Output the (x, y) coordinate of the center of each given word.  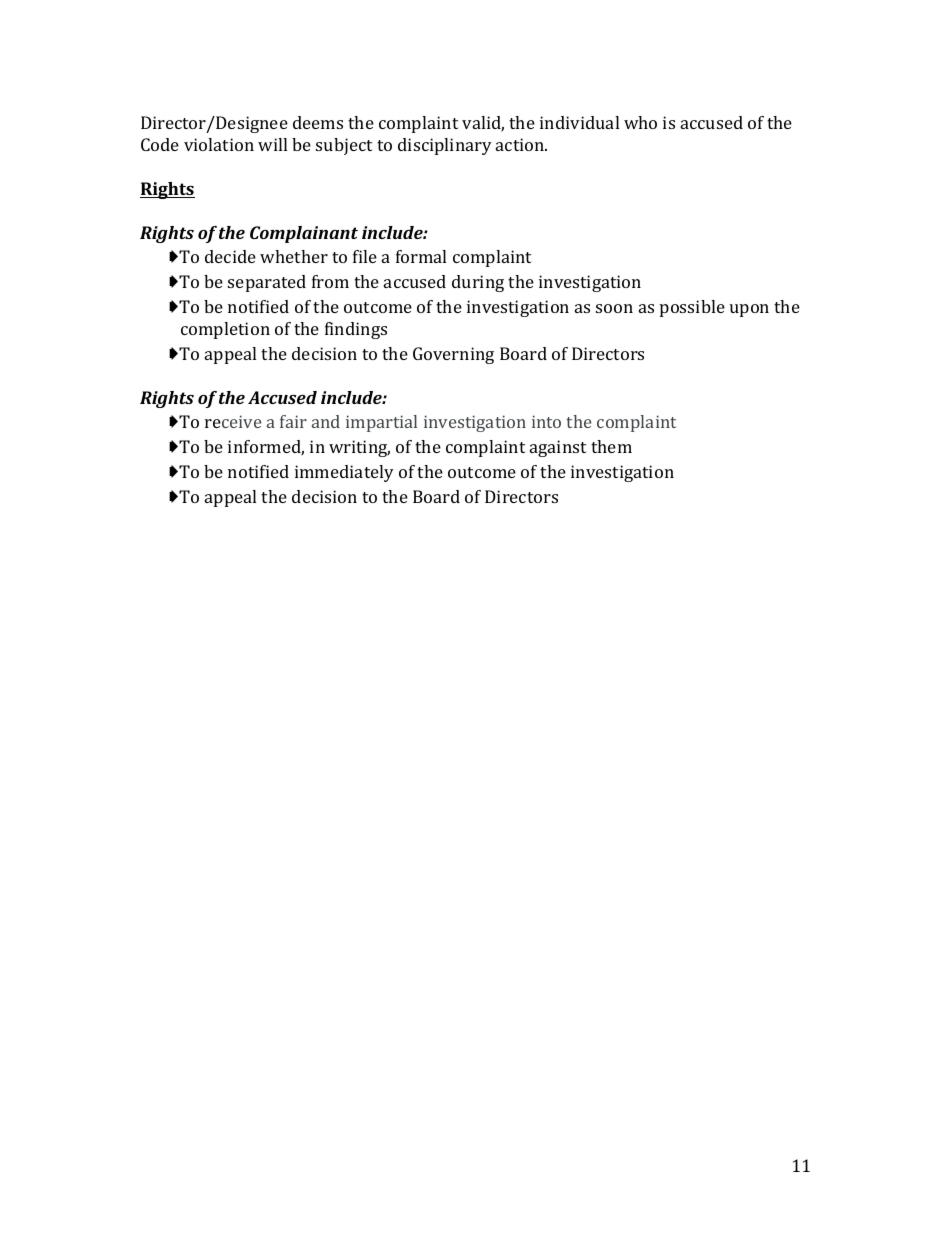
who (640, 122)
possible (692, 308)
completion (225, 330)
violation (219, 144)
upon (749, 310)
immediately (344, 473)
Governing (453, 355)
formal (421, 256)
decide (230, 256)
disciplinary (445, 146)
